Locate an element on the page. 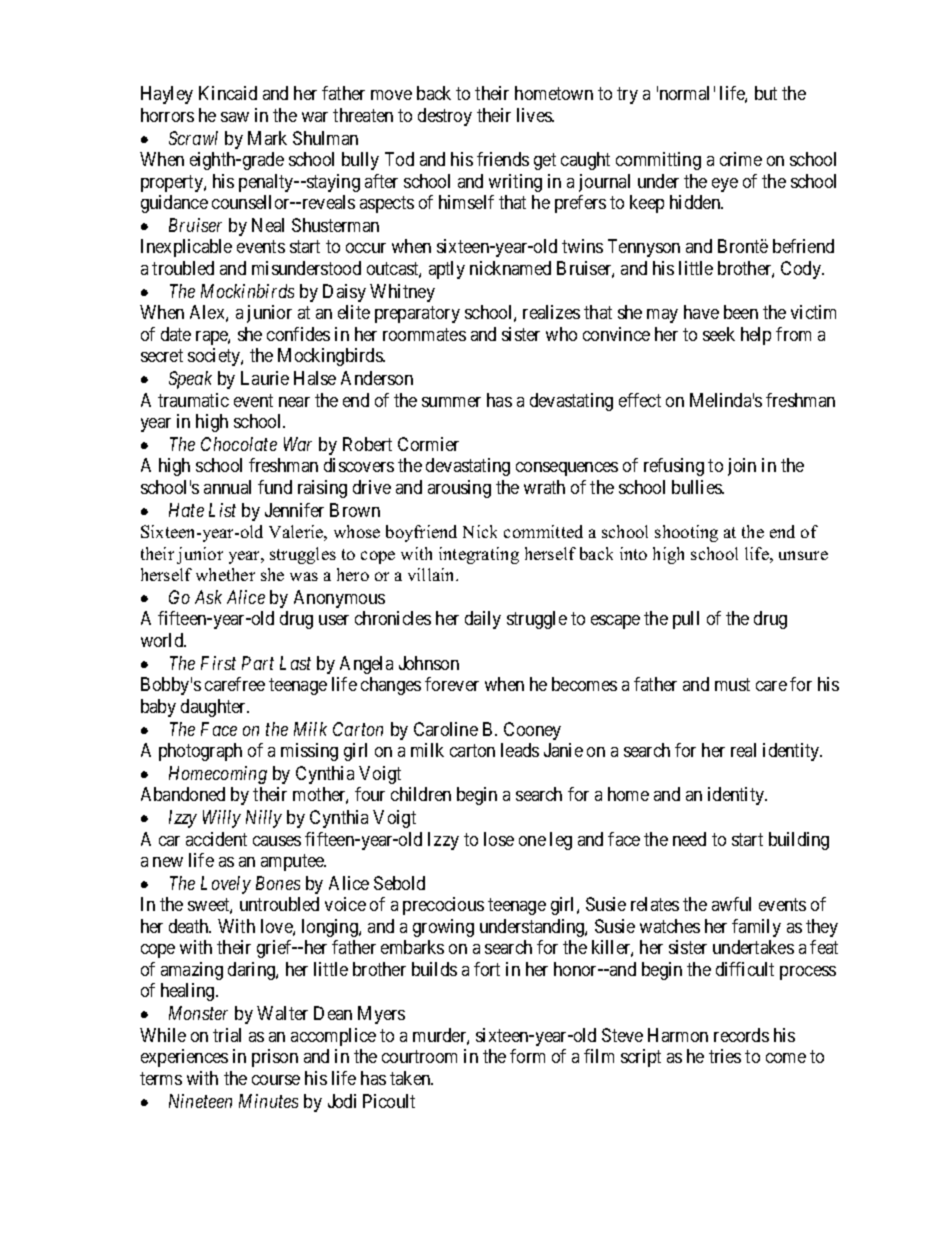 The width and height of the document is (952, 1233). Ask is located at coordinates (208, 597).
